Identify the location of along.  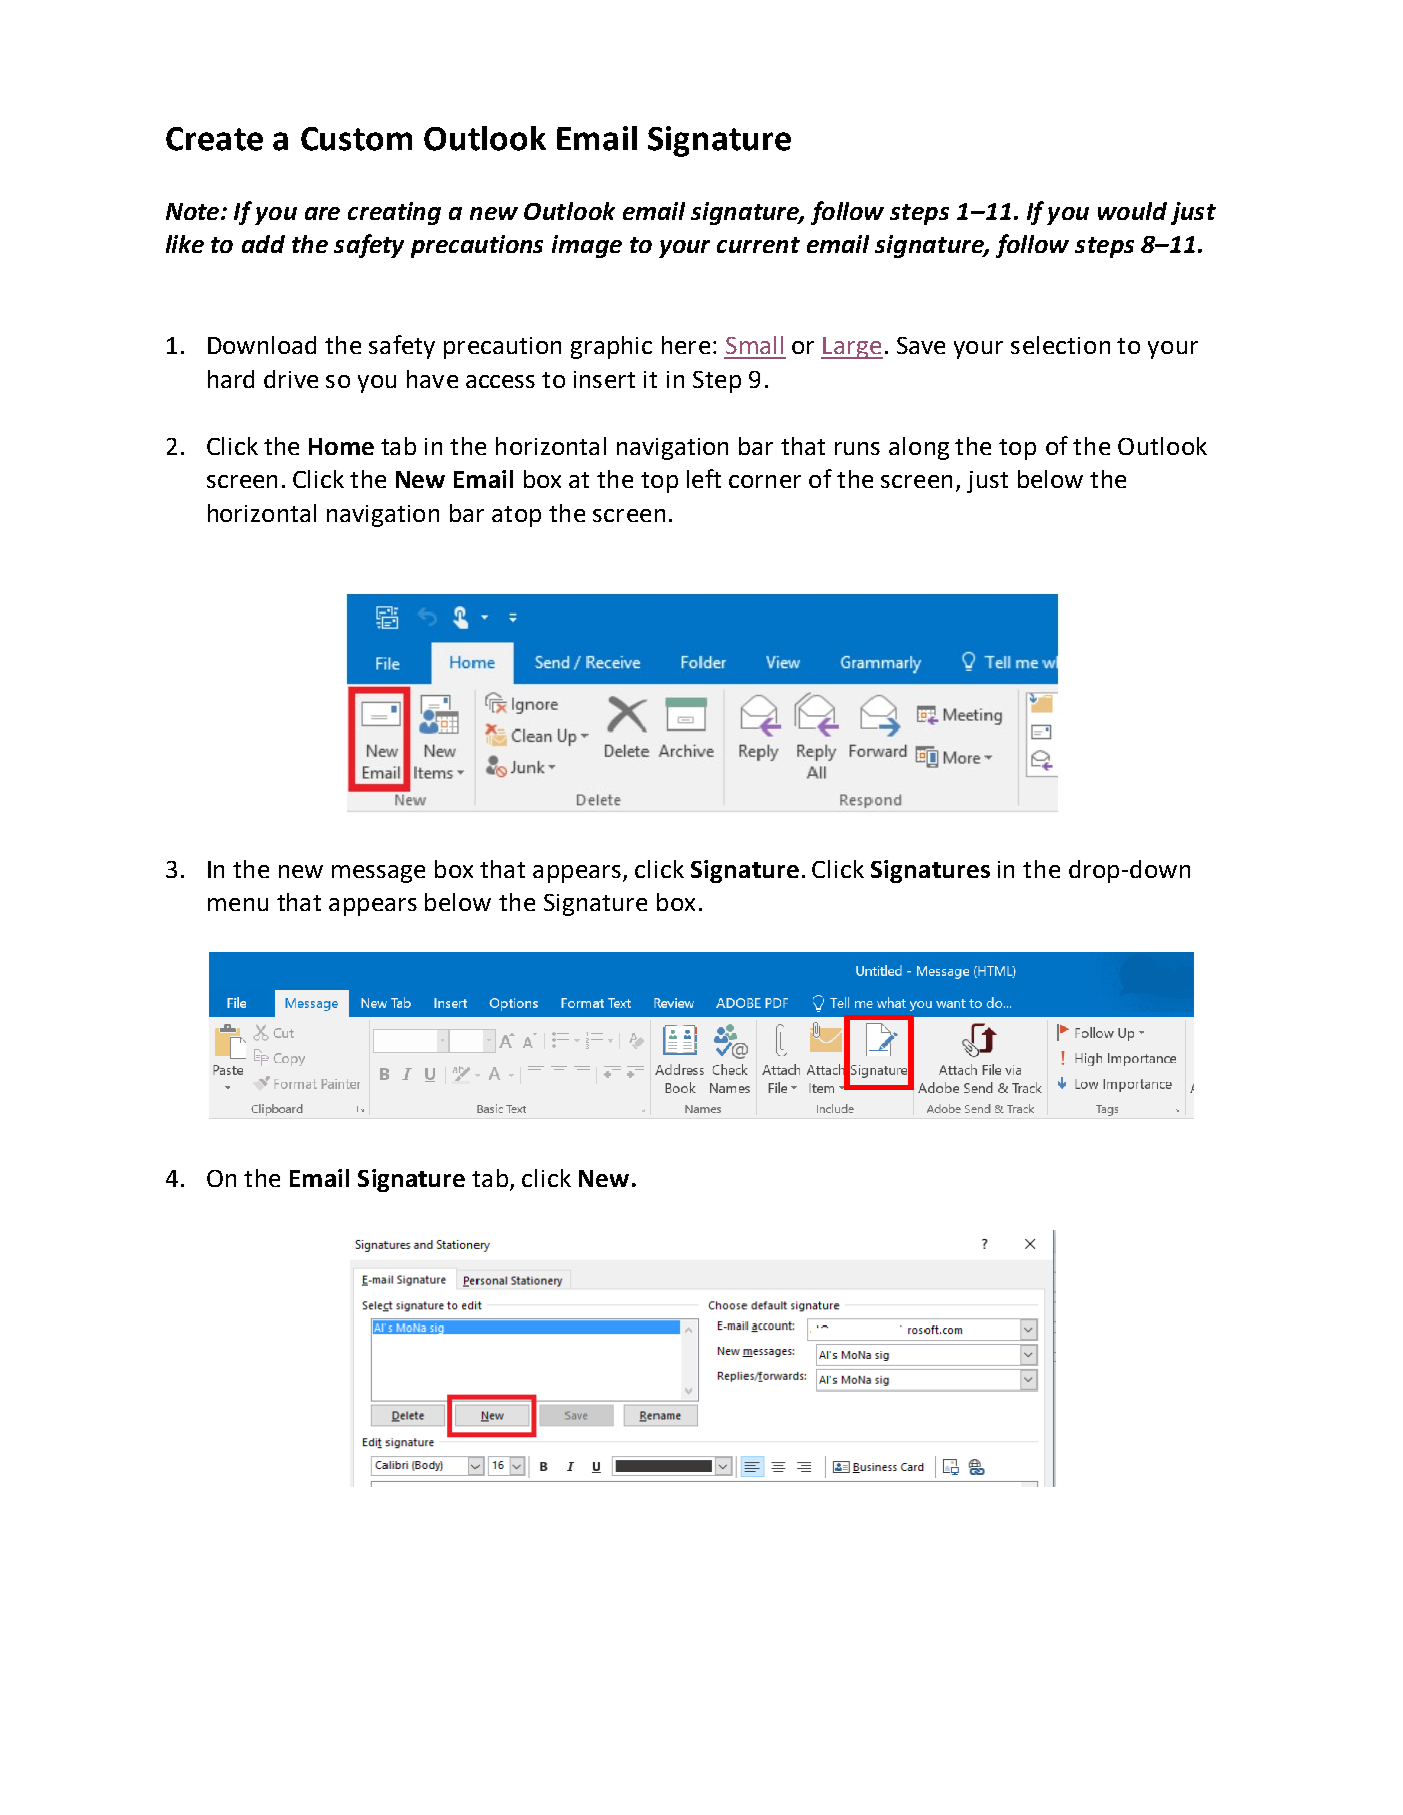
(919, 448).
